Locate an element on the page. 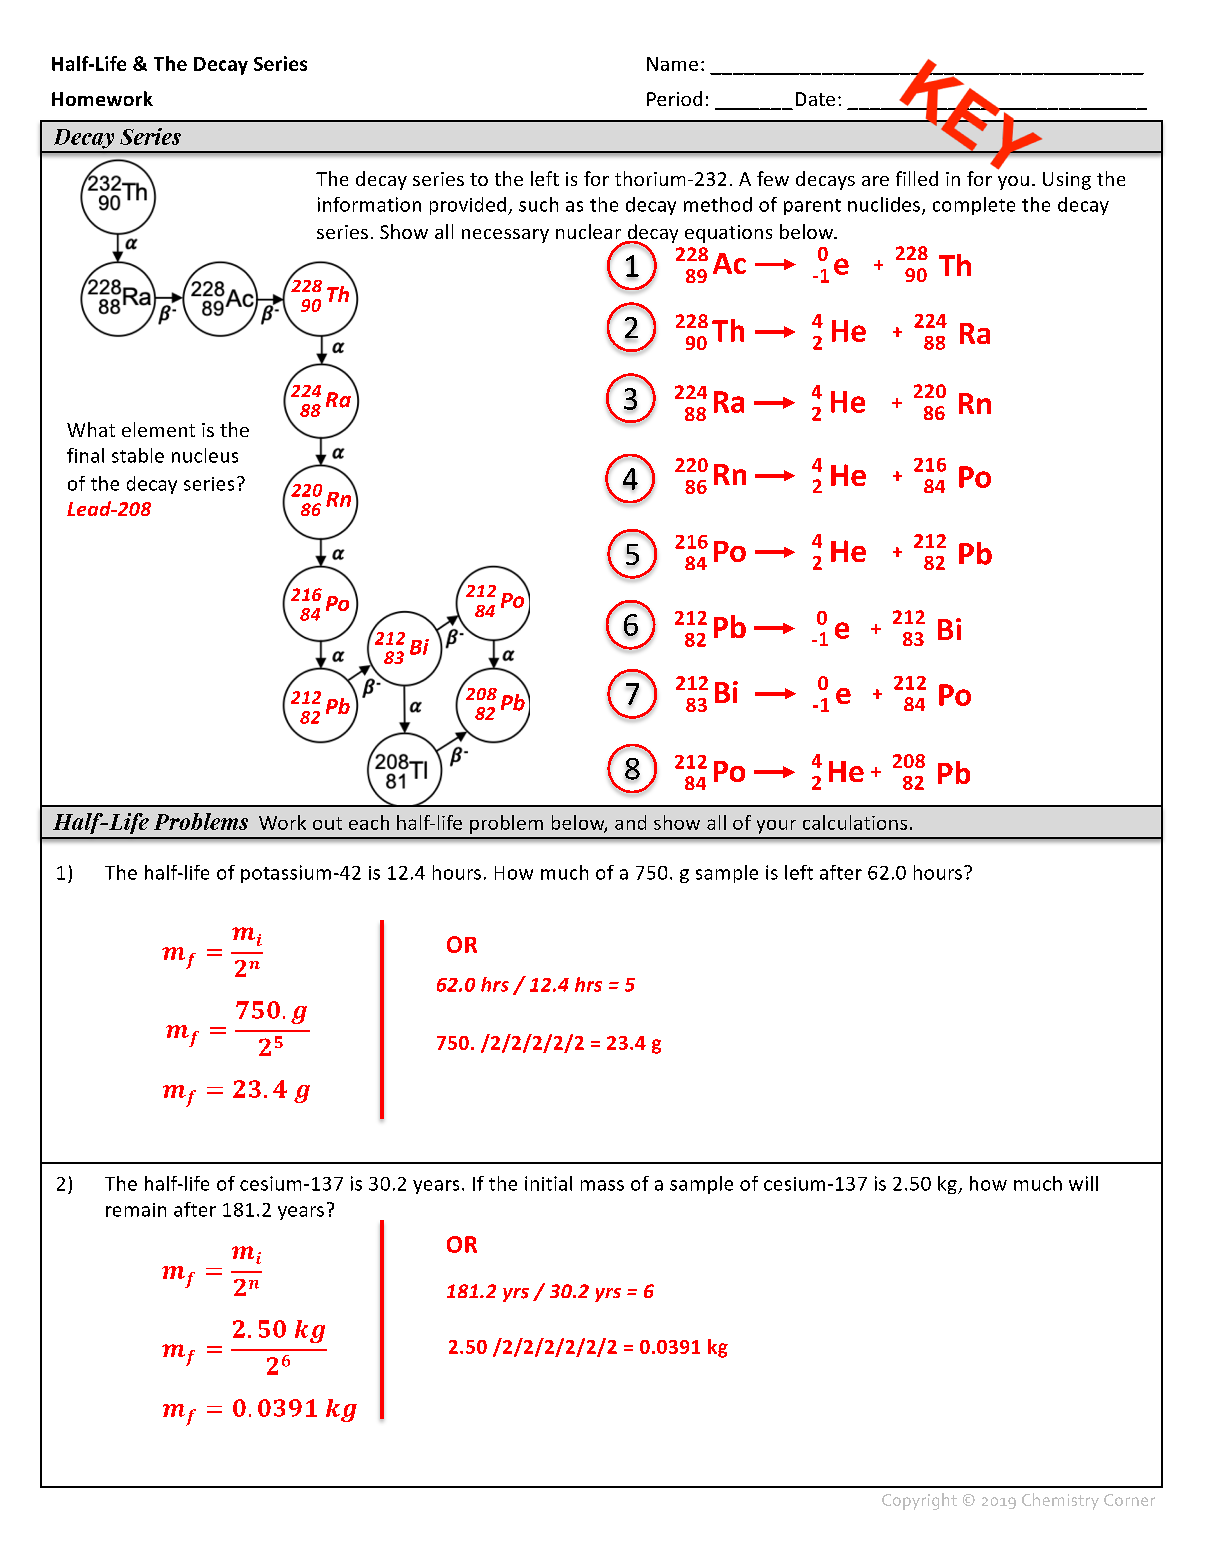 This document has height=1560, width=1205. out is located at coordinates (327, 823).
